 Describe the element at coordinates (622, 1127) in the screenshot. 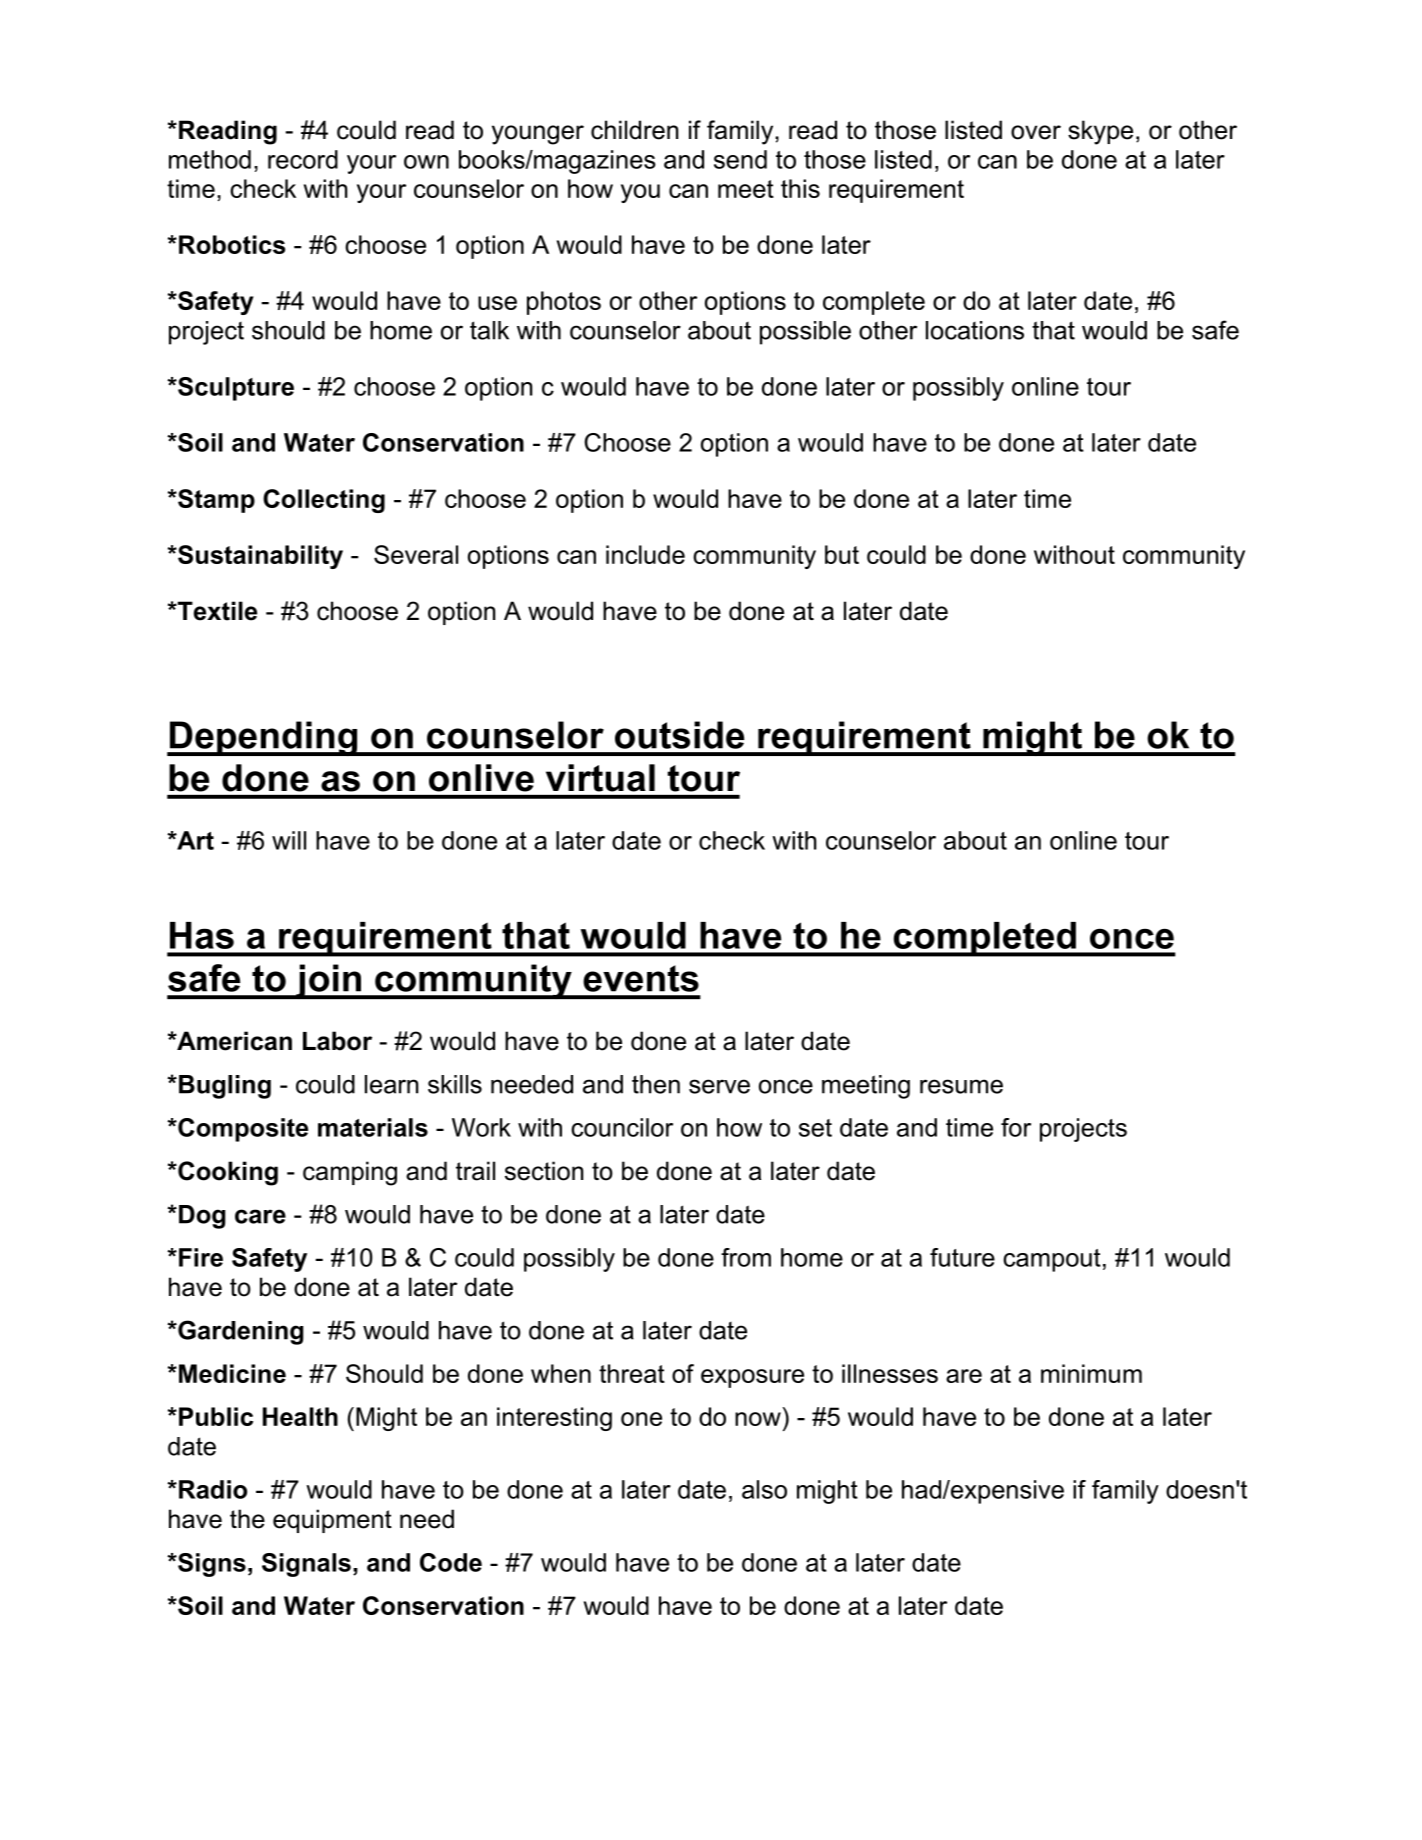

I see `councilor` at that location.
